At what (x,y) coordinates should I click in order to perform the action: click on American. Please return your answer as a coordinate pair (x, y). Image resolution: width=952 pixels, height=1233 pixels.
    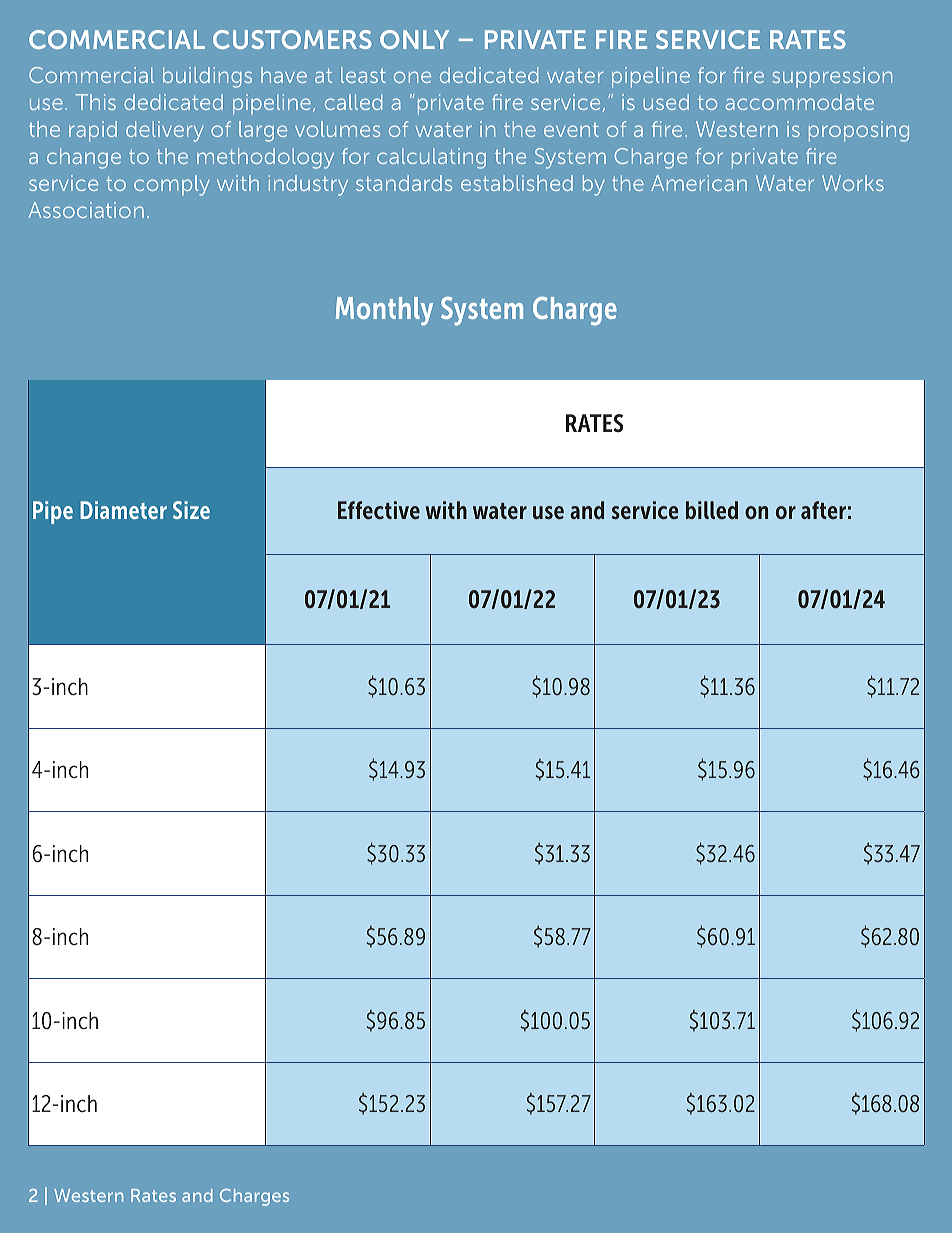
    Looking at the image, I should click on (699, 183).
